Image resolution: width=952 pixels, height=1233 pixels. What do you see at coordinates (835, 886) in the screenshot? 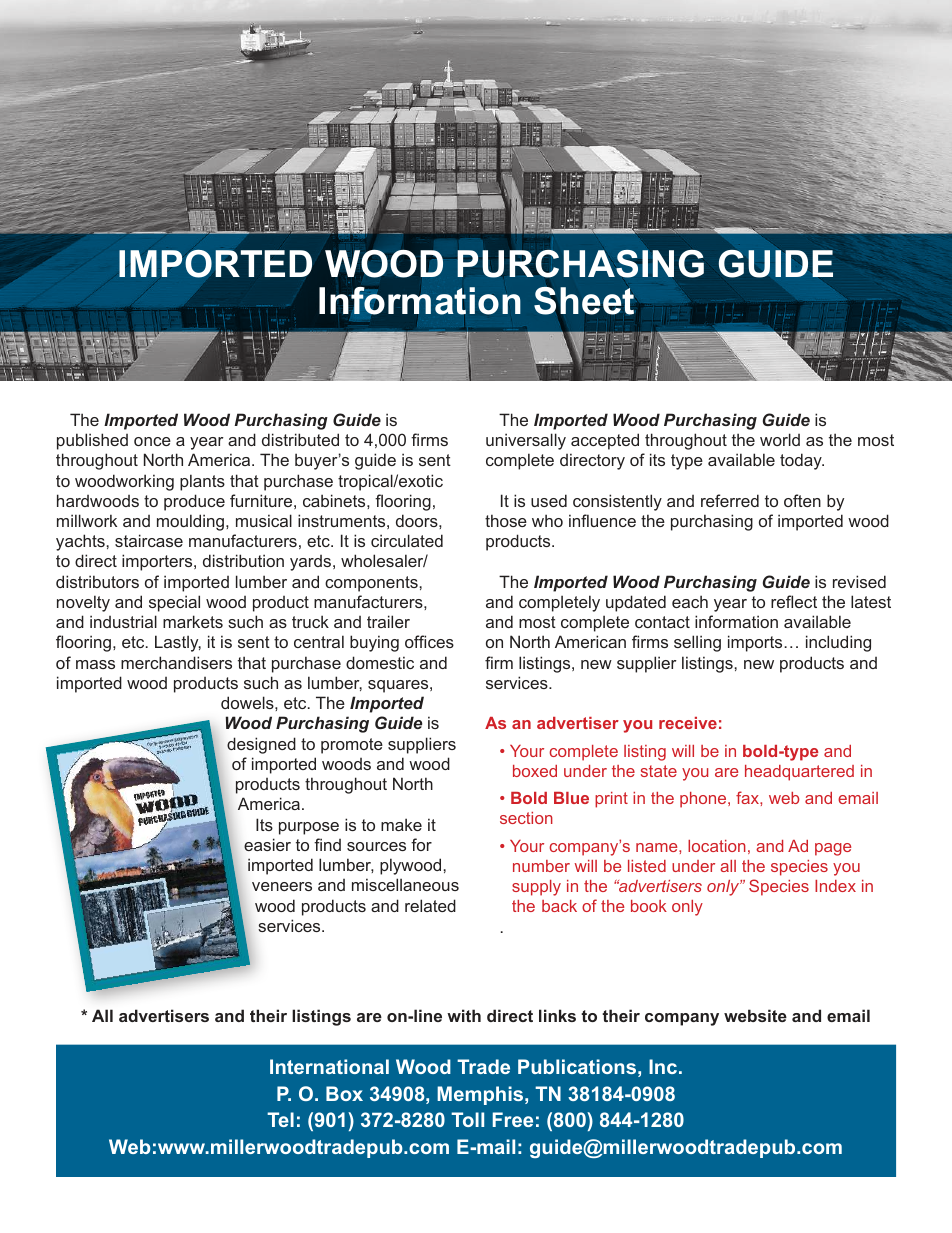
I see `Index` at bounding box center [835, 886].
